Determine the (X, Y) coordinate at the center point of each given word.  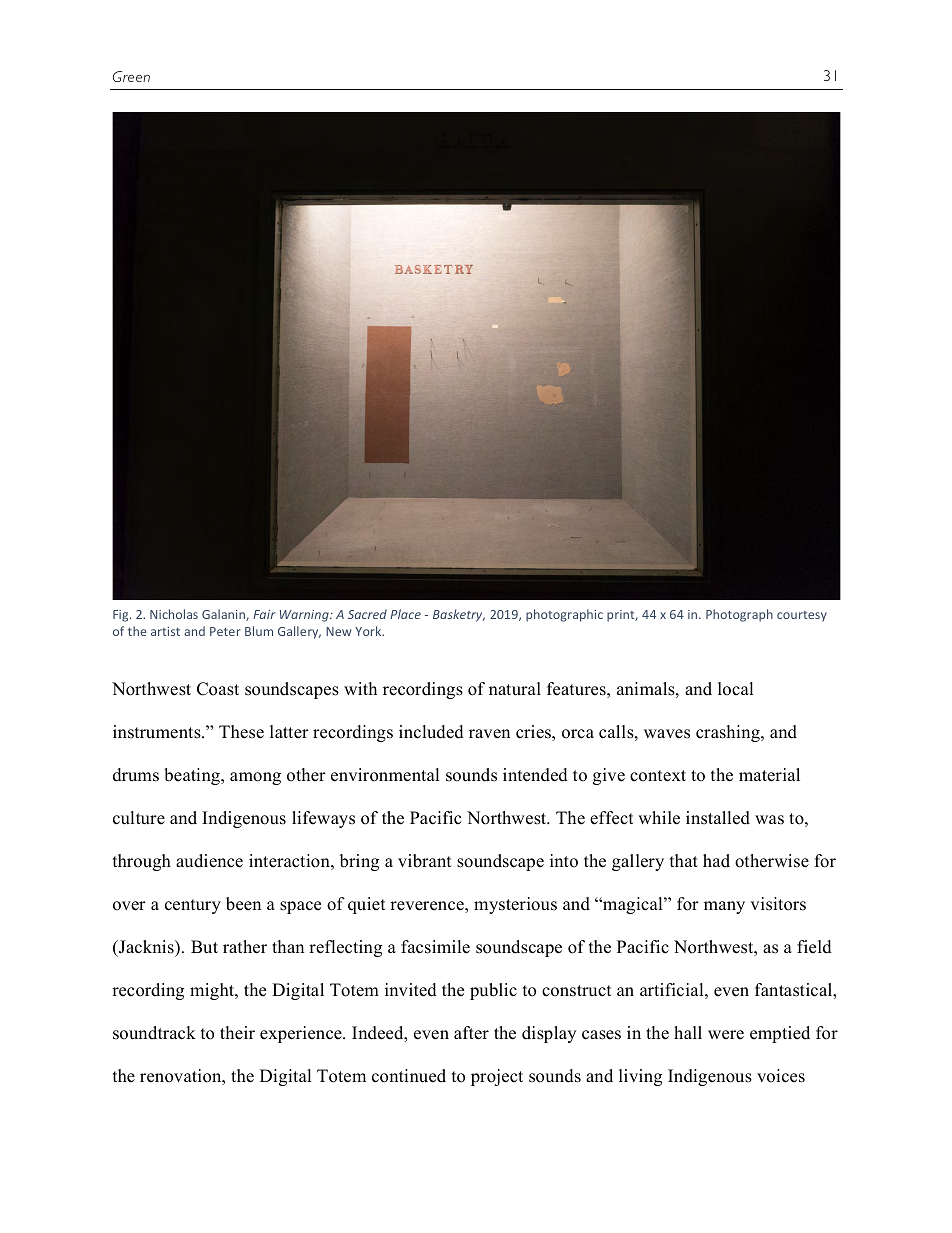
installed (718, 818)
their (237, 1033)
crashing (729, 733)
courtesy (802, 616)
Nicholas (174, 614)
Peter (225, 631)
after (471, 1033)
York (369, 631)
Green (131, 76)
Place (405, 614)
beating (193, 776)
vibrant (425, 861)
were (726, 1035)
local (736, 689)
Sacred (367, 614)
